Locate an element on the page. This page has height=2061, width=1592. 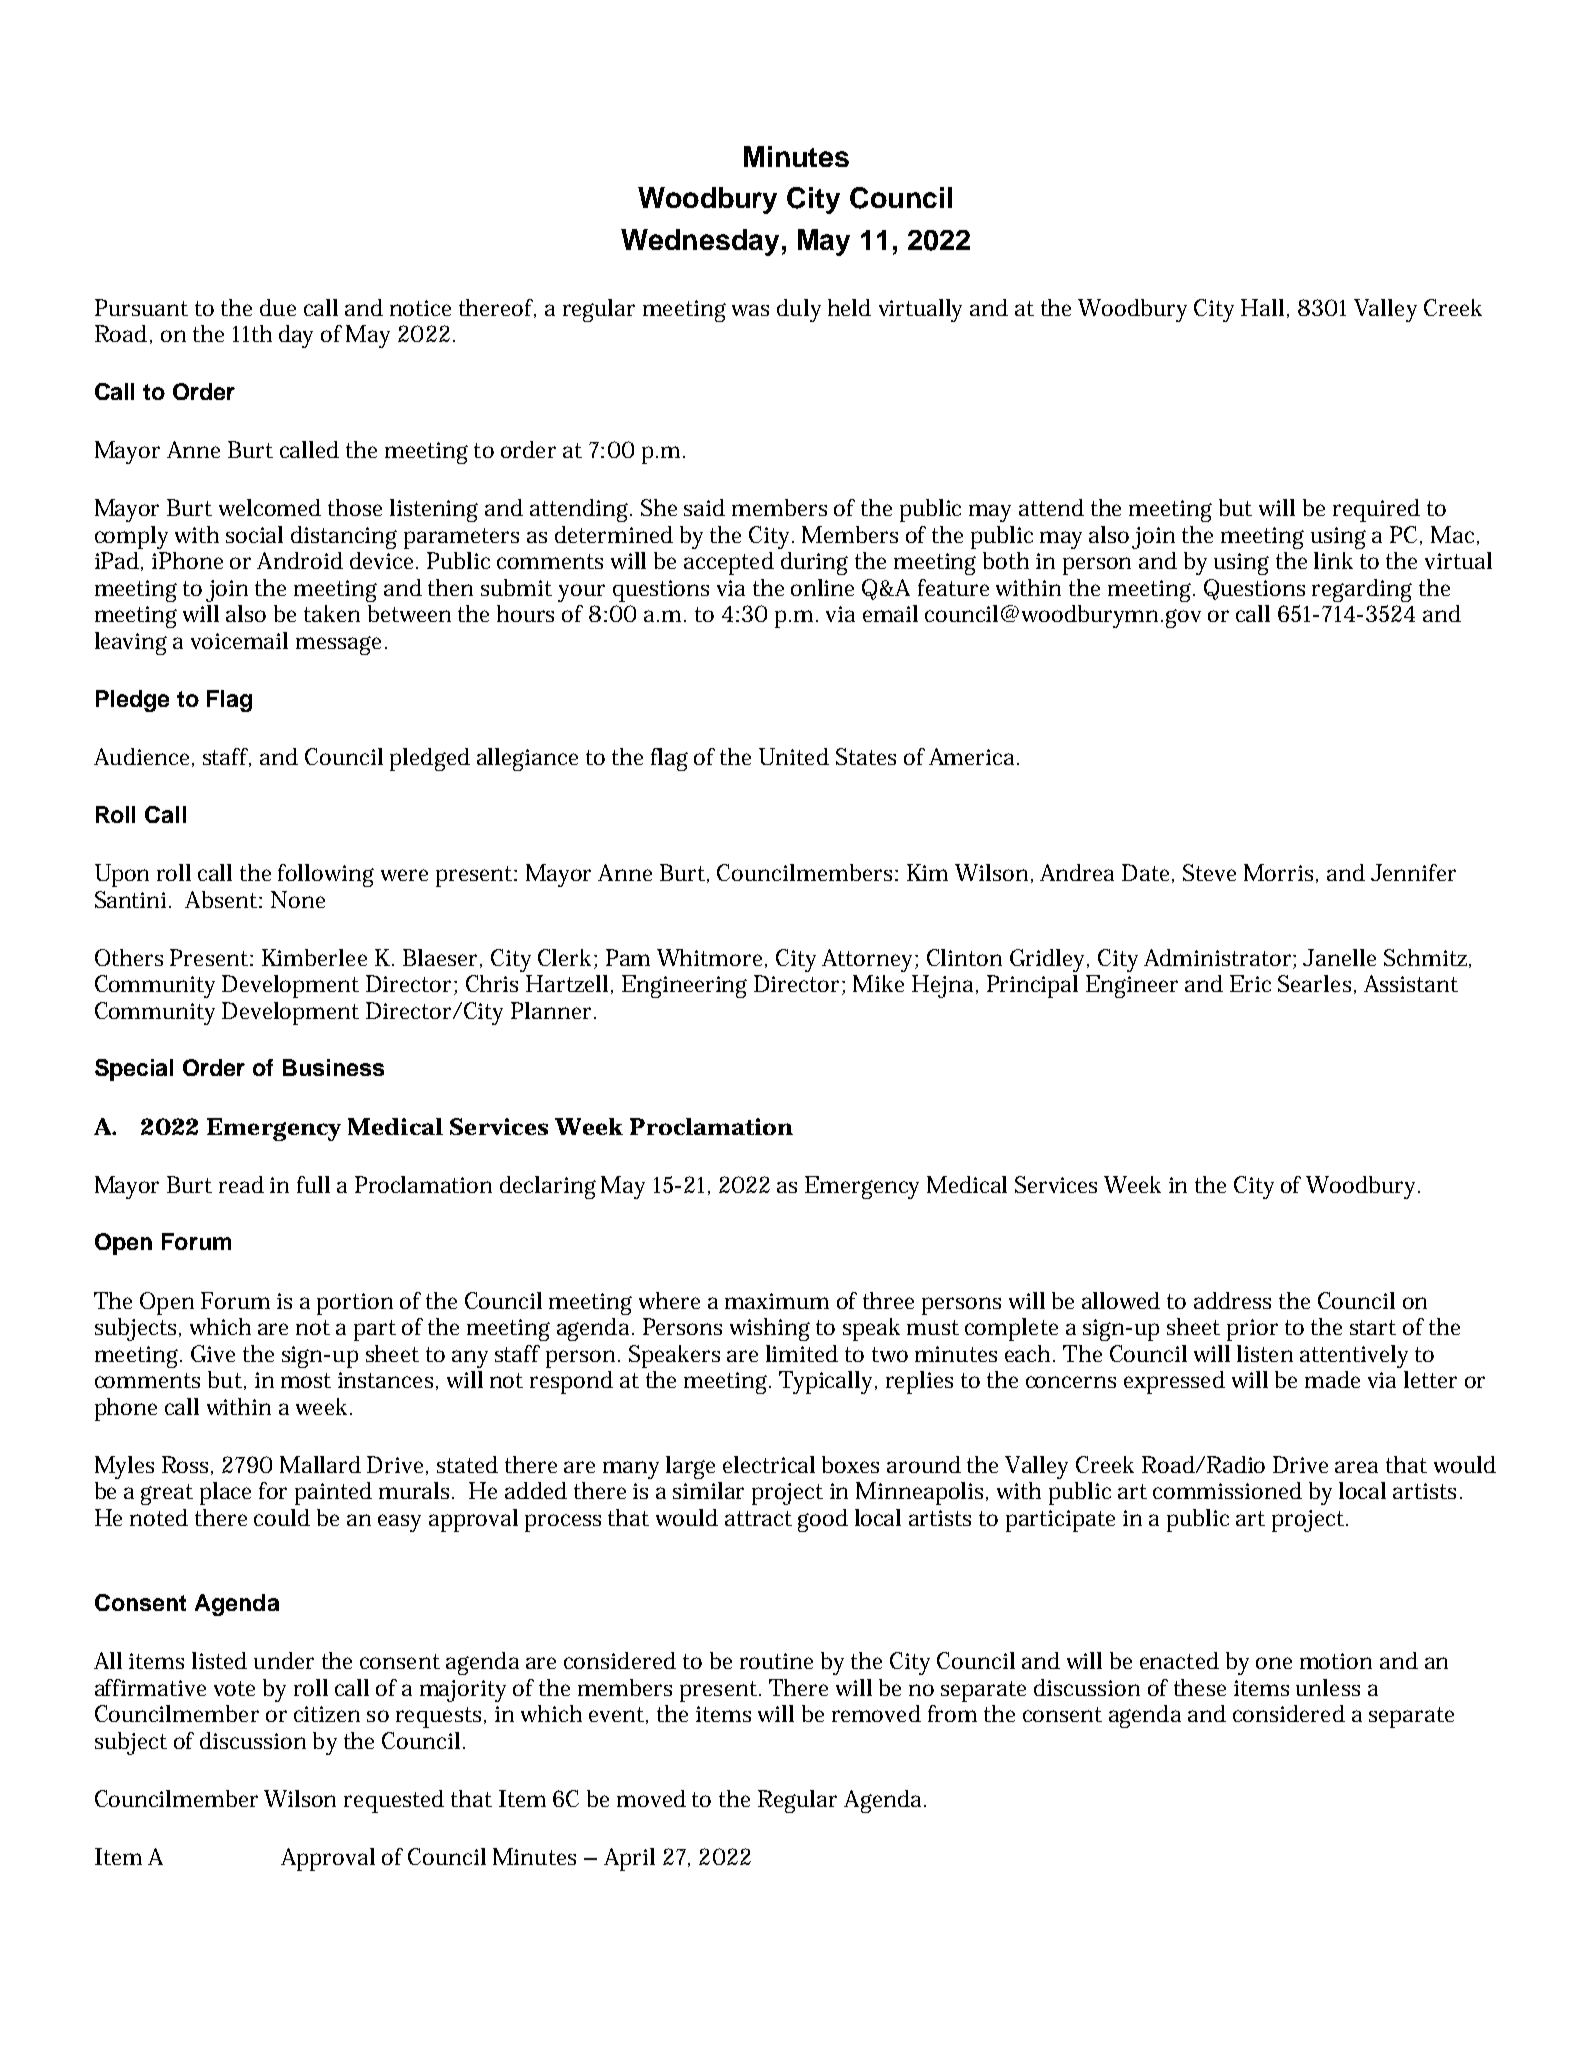
message is located at coordinates (338, 645).
